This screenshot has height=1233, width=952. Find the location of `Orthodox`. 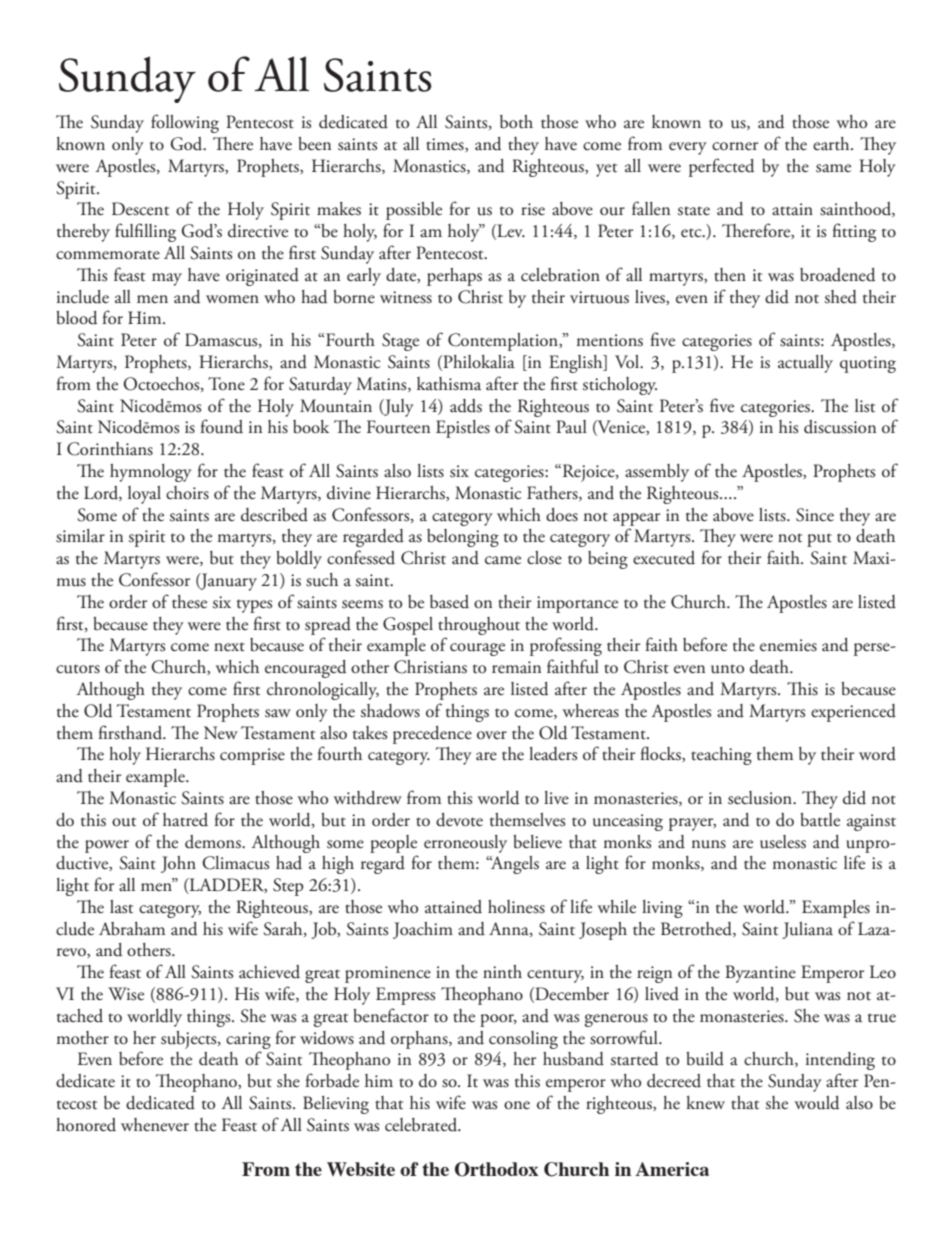

Orthodox is located at coordinates (496, 1169).
